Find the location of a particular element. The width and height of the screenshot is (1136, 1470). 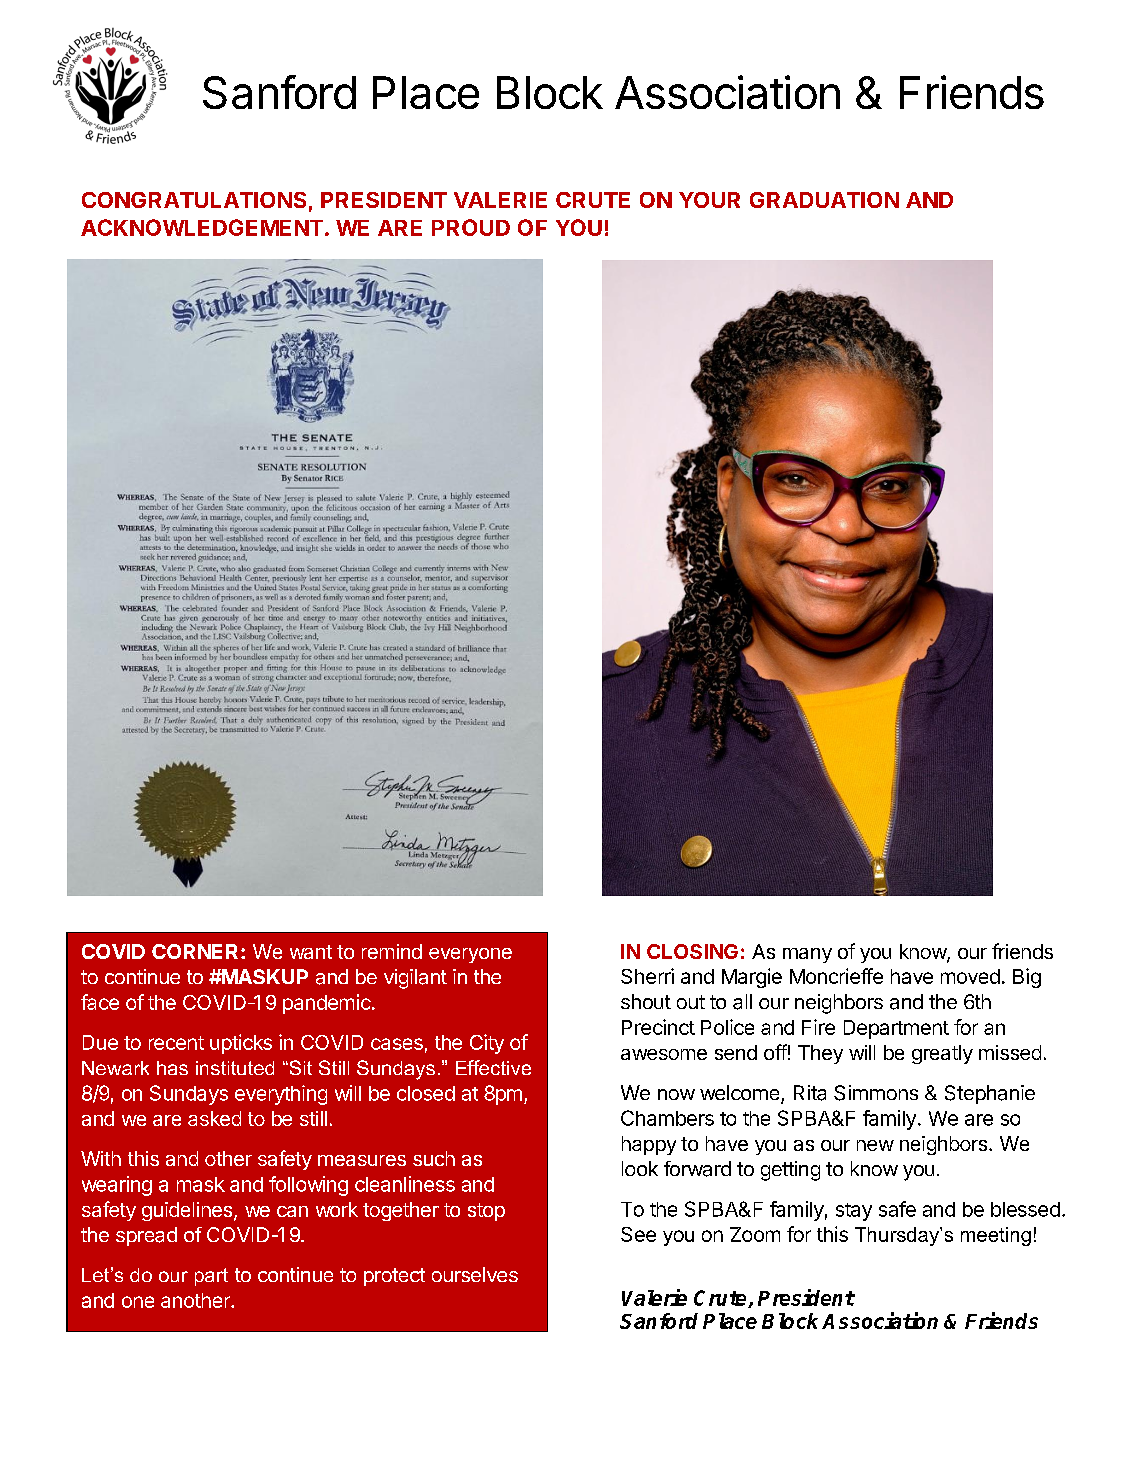

See is located at coordinates (638, 1234).
